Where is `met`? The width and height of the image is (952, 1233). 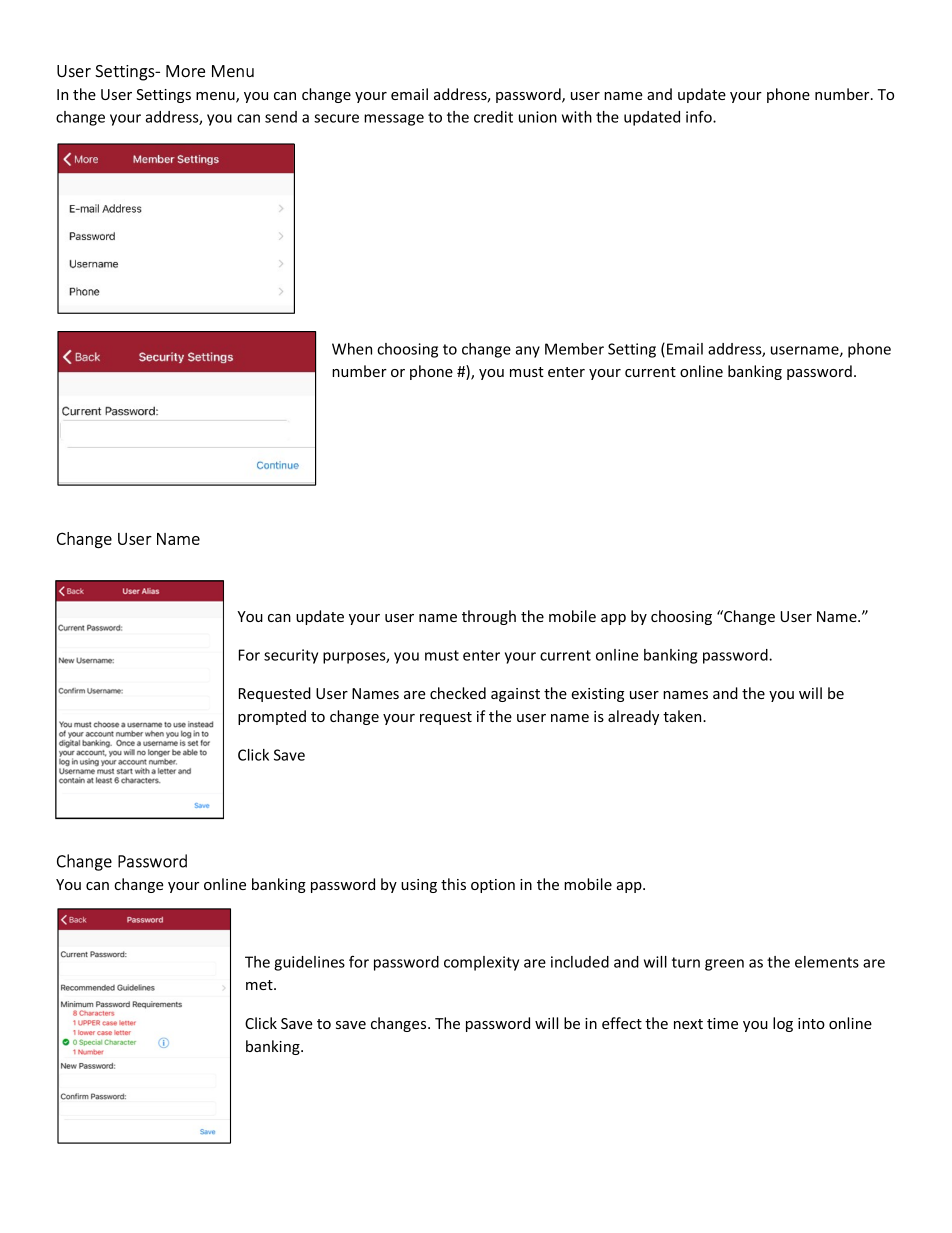 met is located at coordinates (260, 985).
